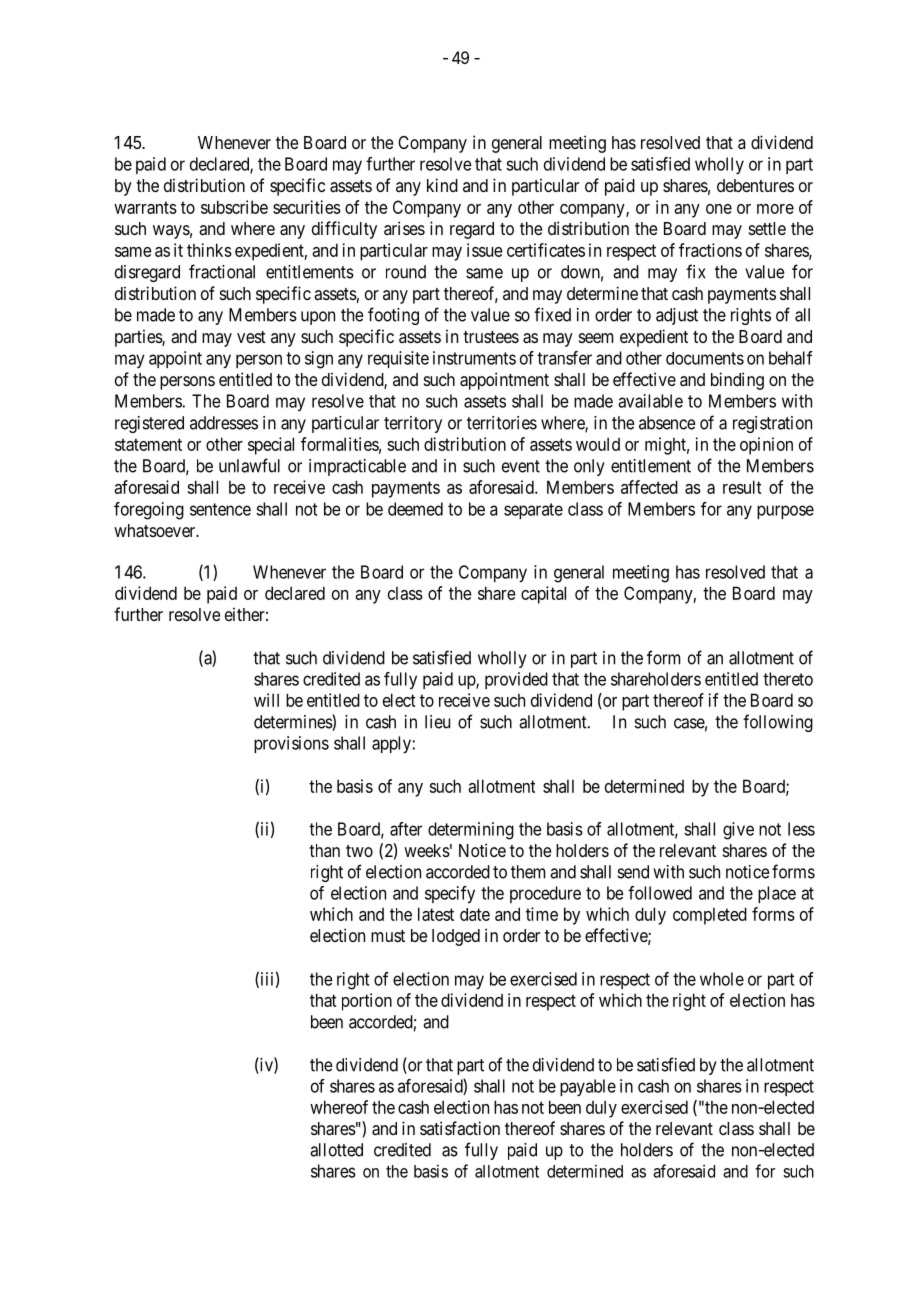 The image size is (924, 1307). Describe the element at coordinates (234, 207) in the image. I see `subscribe` at that location.
